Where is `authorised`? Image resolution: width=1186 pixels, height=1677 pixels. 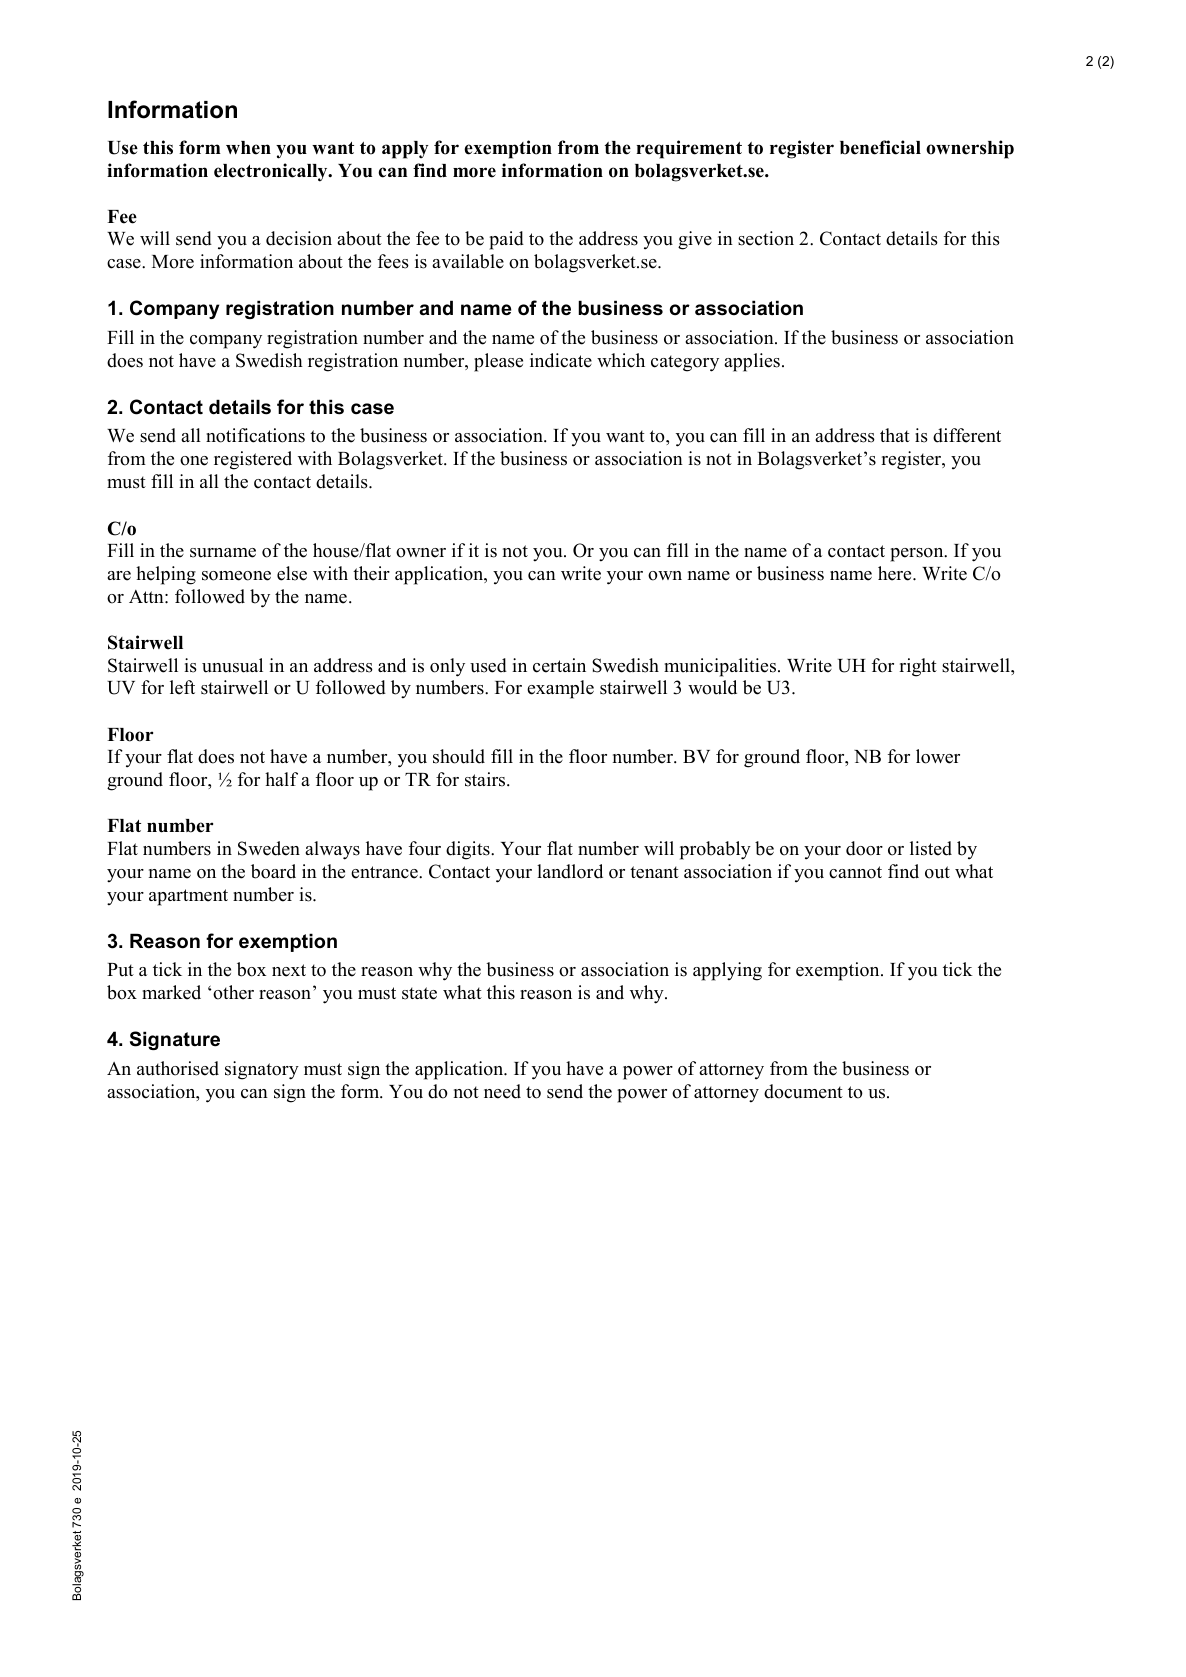 authorised is located at coordinates (178, 1068).
